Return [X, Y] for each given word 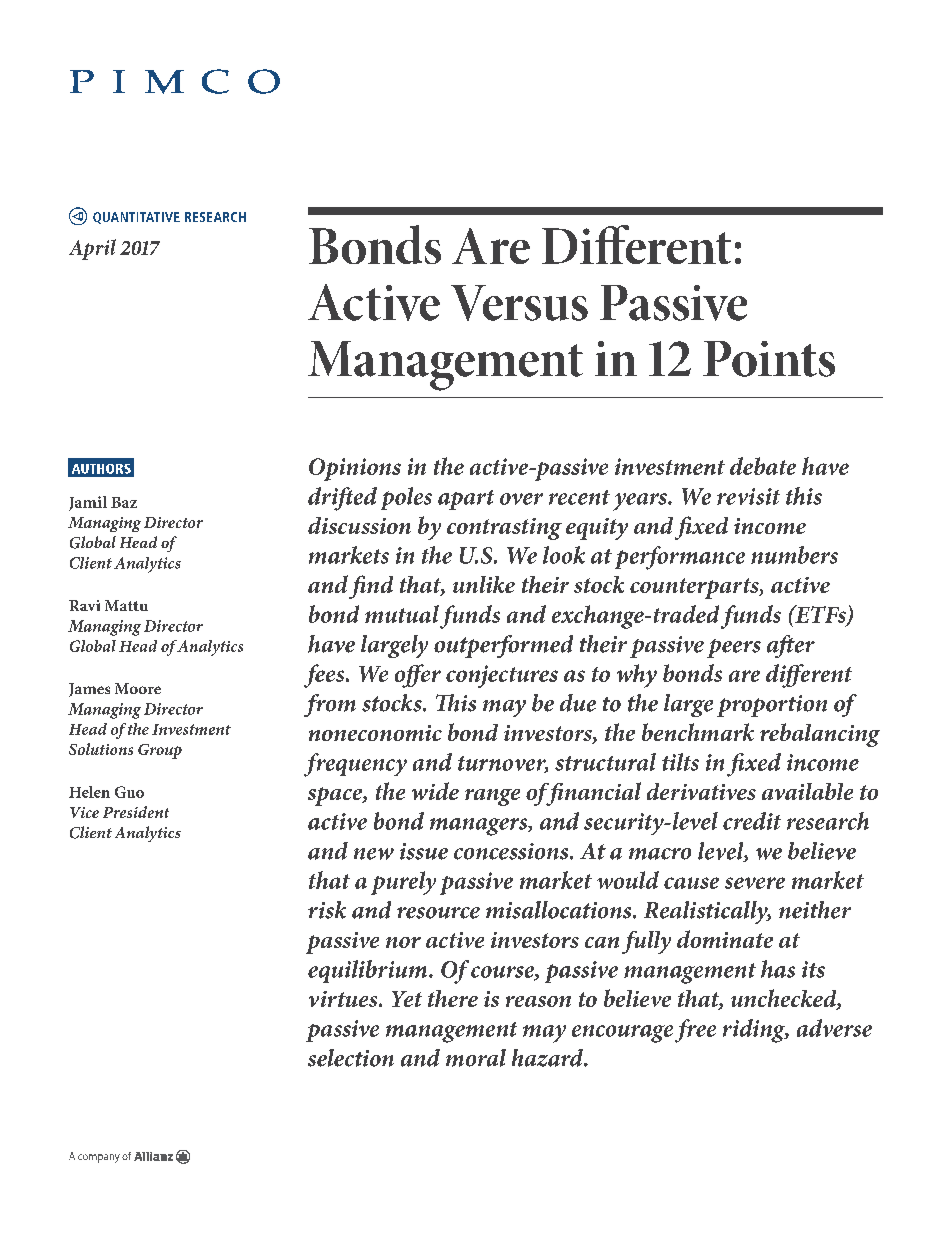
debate [763, 466]
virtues [344, 999]
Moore [138, 688]
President [136, 812]
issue [424, 851]
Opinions [355, 469]
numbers [794, 555]
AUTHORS [101, 469]
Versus [519, 303]
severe [755, 883]
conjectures [502, 676]
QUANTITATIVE [136, 218]
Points [769, 359]
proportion [772, 706]
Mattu [126, 605]
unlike [484, 584]
